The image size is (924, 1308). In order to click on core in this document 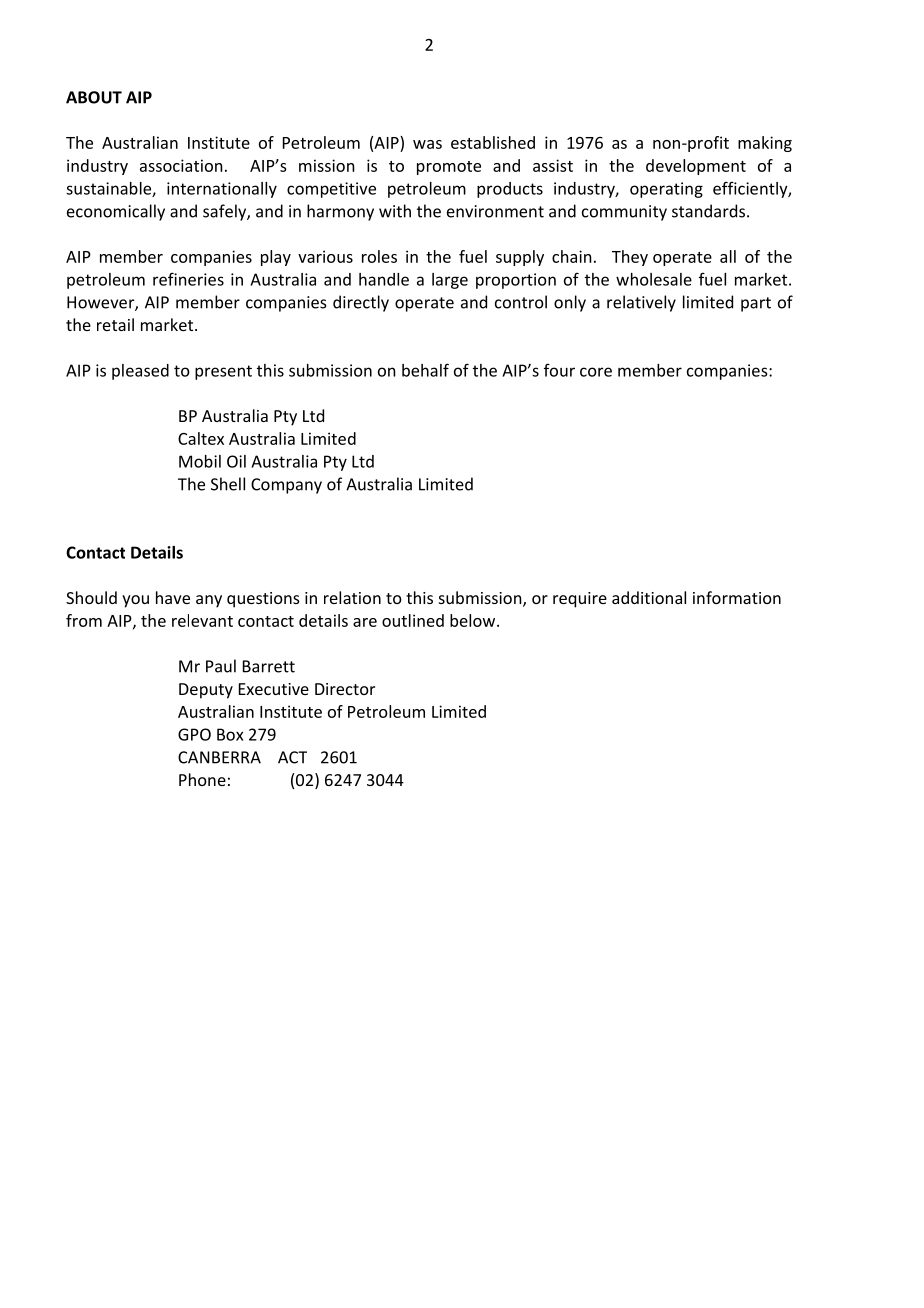, I will do `click(596, 372)`.
